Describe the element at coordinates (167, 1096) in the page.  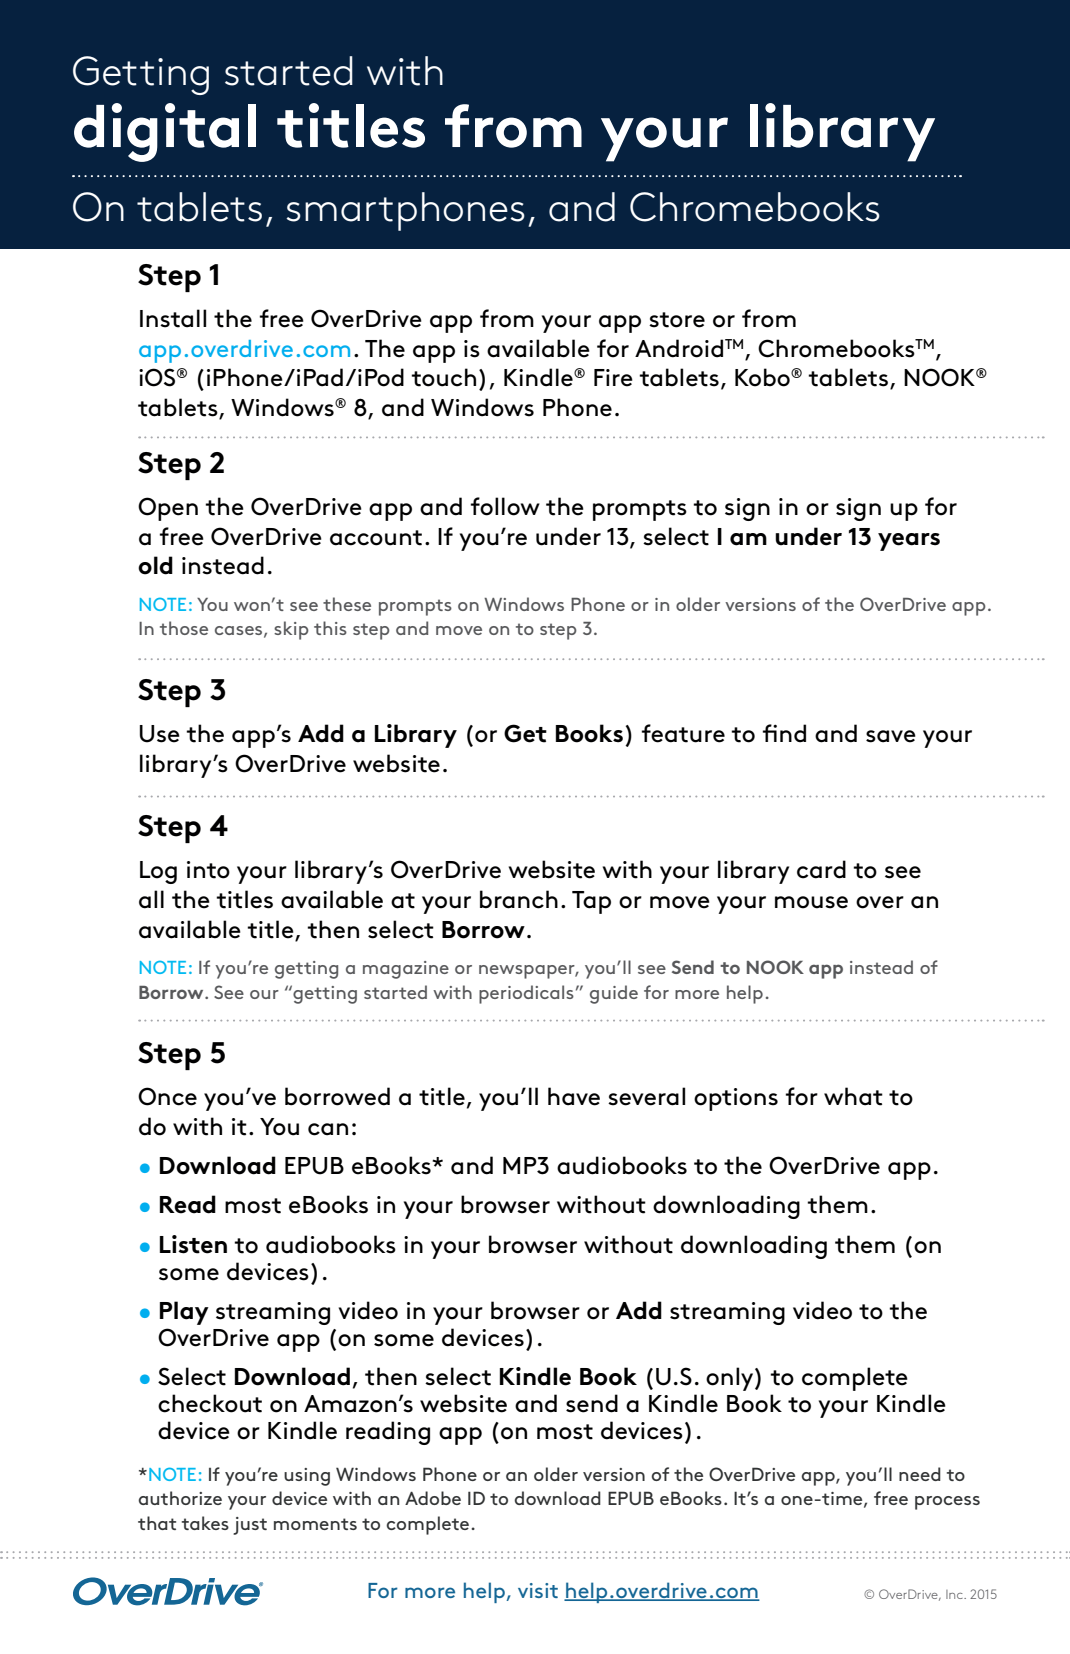
I see `Once` at that location.
